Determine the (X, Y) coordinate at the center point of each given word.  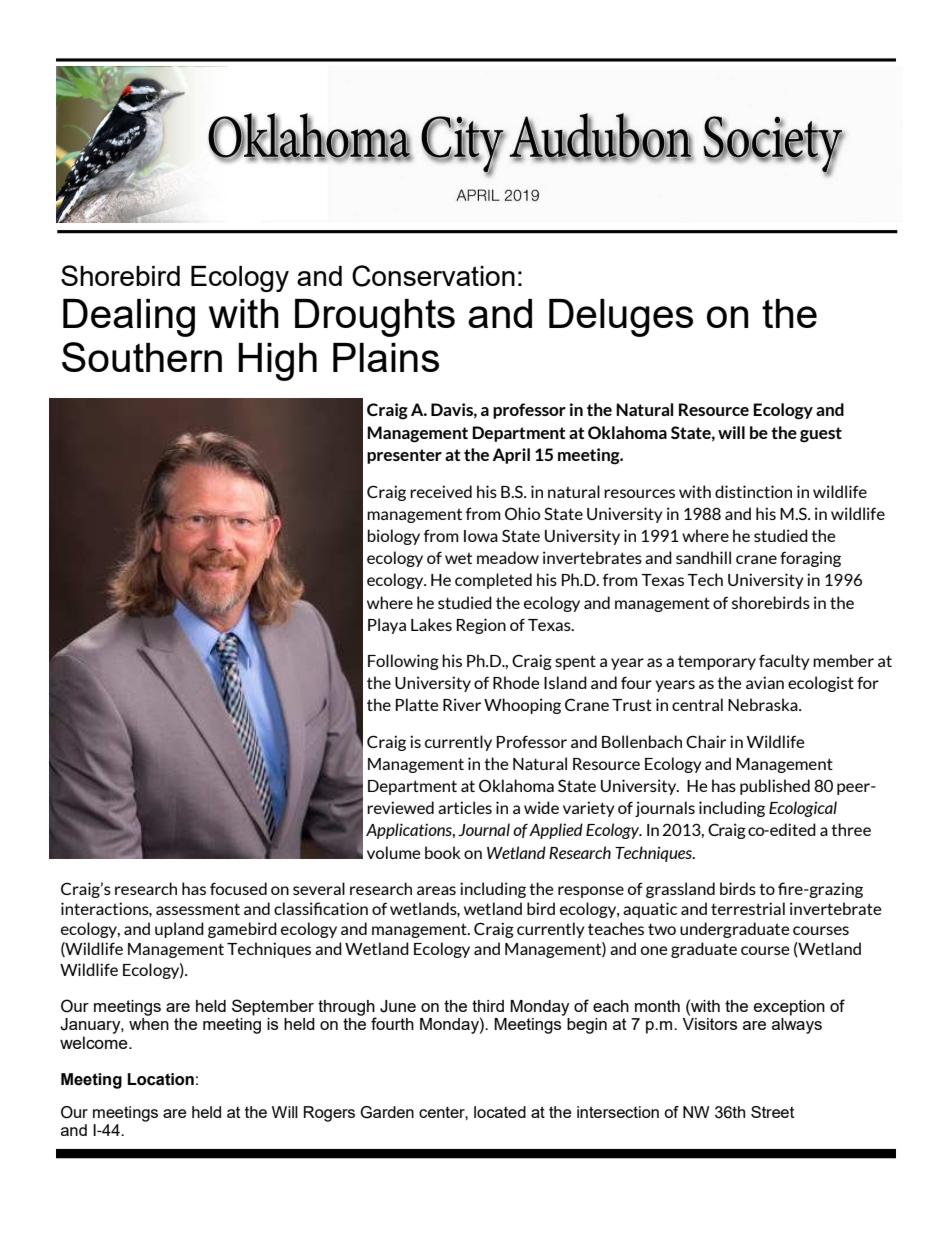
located (500, 1112)
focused (238, 888)
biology (394, 537)
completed (493, 581)
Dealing (129, 318)
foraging (810, 559)
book (443, 852)
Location (160, 1079)
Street (772, 1112)
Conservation (433, 276)
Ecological (803, 809)
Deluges (621, 318)
